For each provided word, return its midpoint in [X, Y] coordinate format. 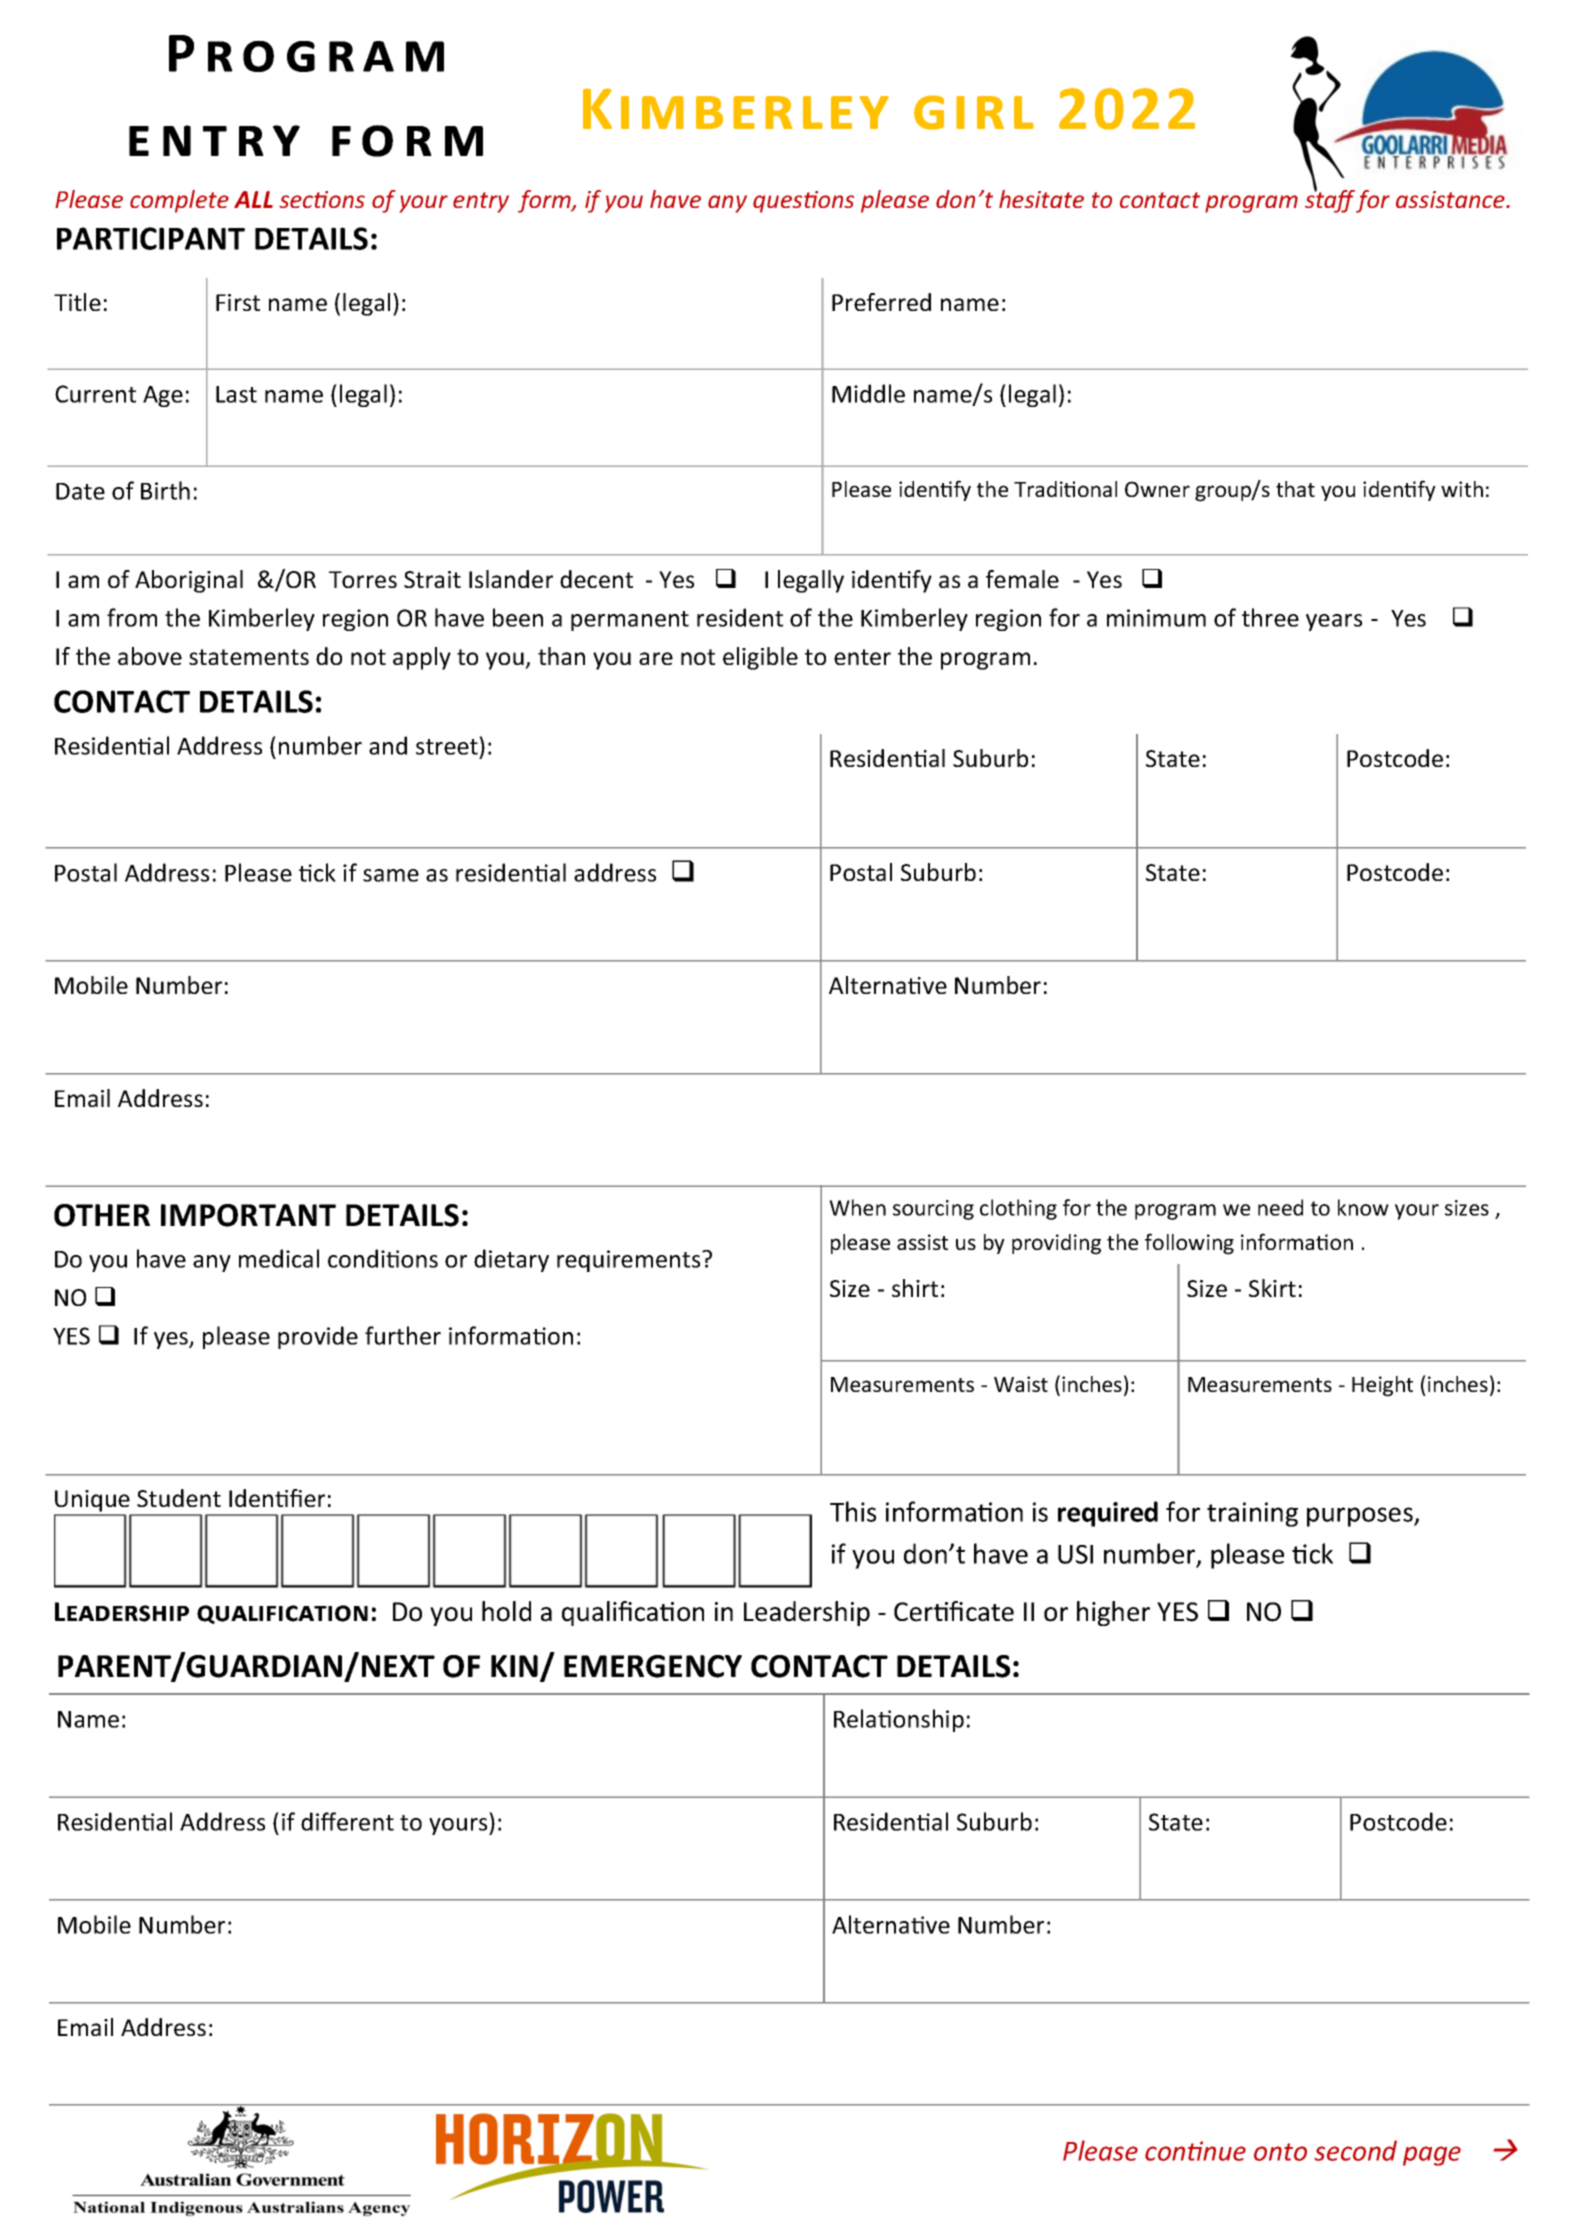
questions [803, 202]
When [857, 1207]
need [1280, 1207]
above [150, 656]
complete [179, 201]
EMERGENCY [653, 1666]
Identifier [277, 1498]
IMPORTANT [248, 1215]
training [1252, 1514]
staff [1330, 200]
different [347, 1821]
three [1270, 617]
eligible [760, 658]
